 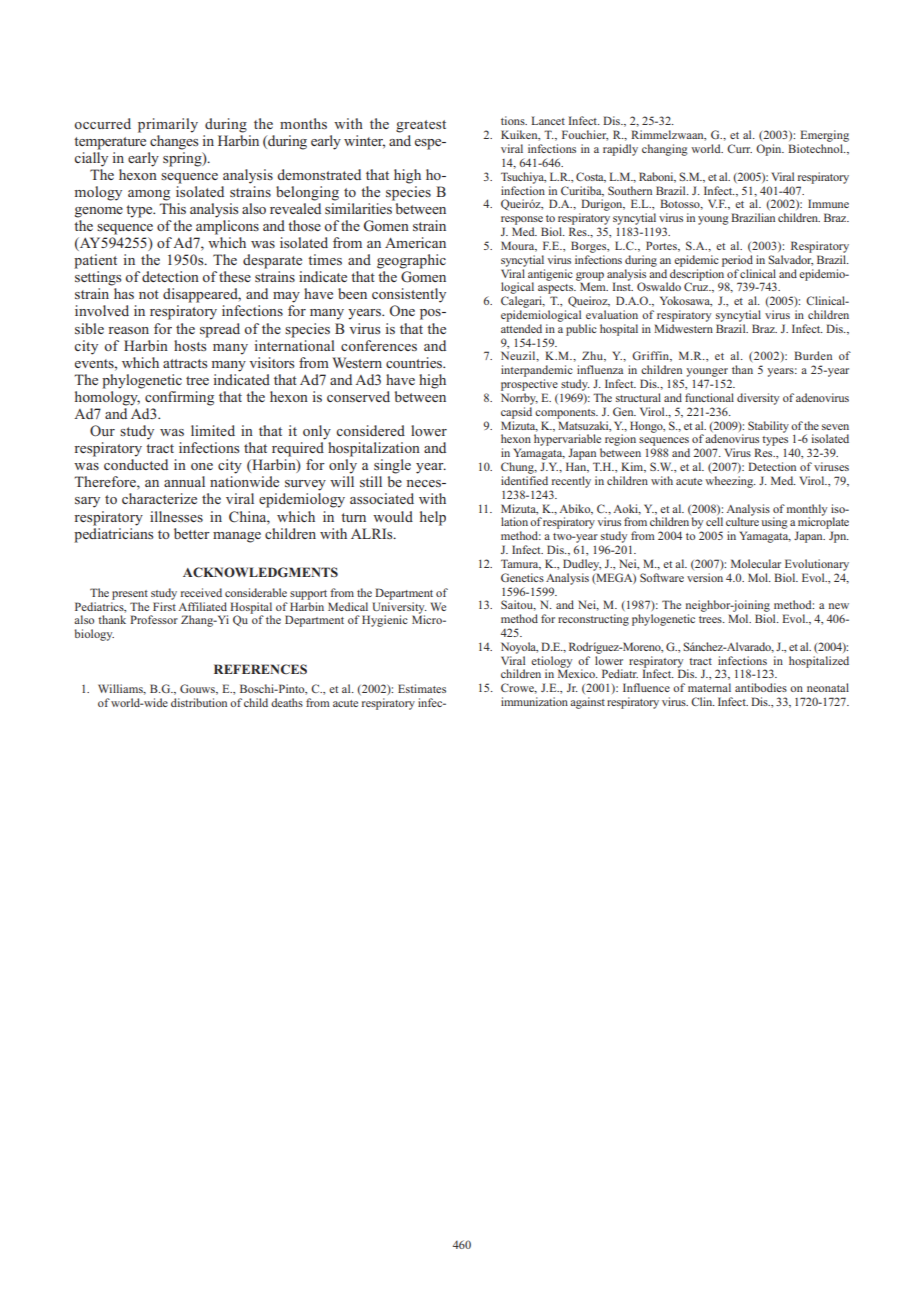 I want to click on annual, so click(x=184, y=481).
